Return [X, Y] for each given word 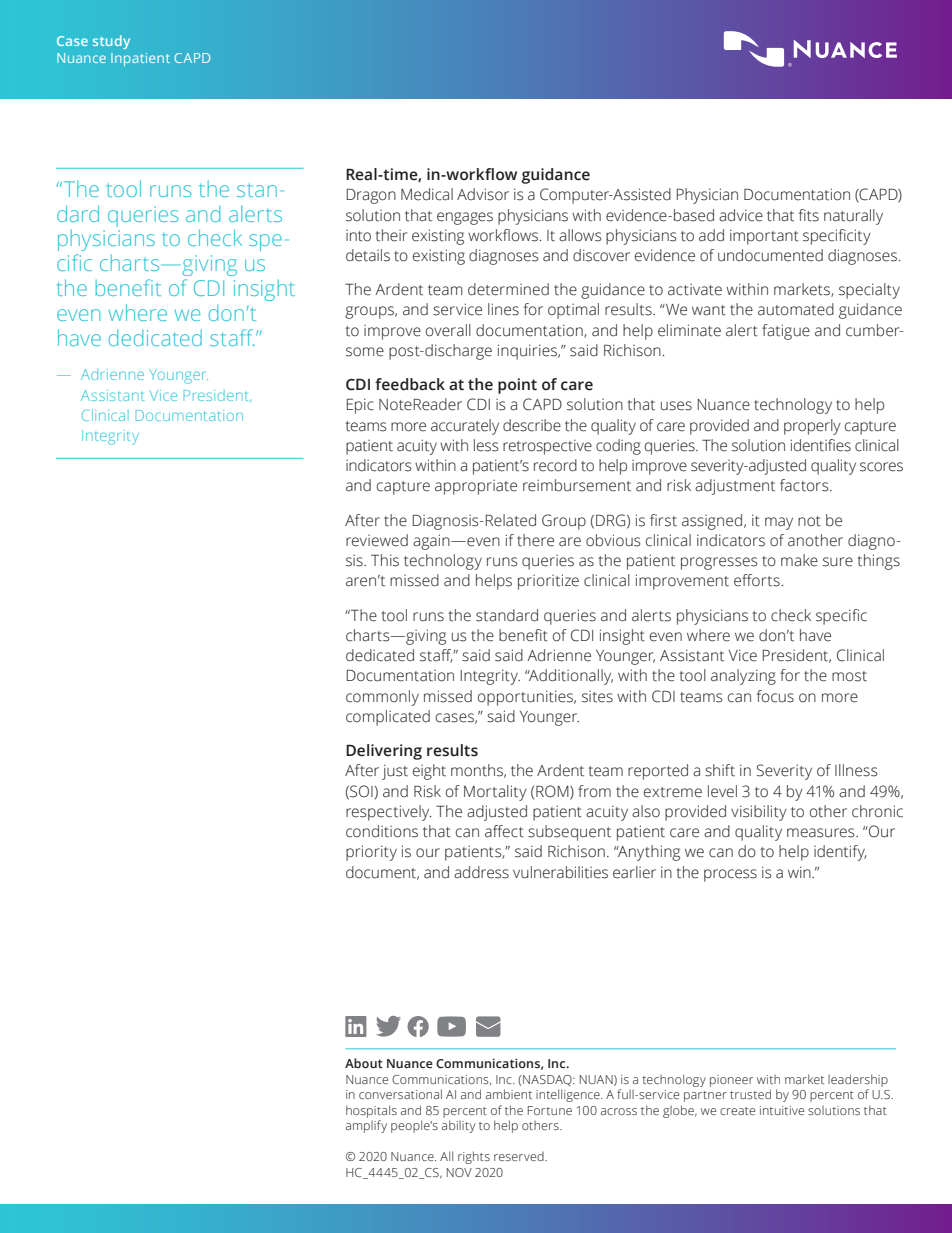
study [111, 42]
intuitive [782, 1110]
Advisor [483, 194]
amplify [366, 1126]
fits [809, 215]
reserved [520, 1156]
